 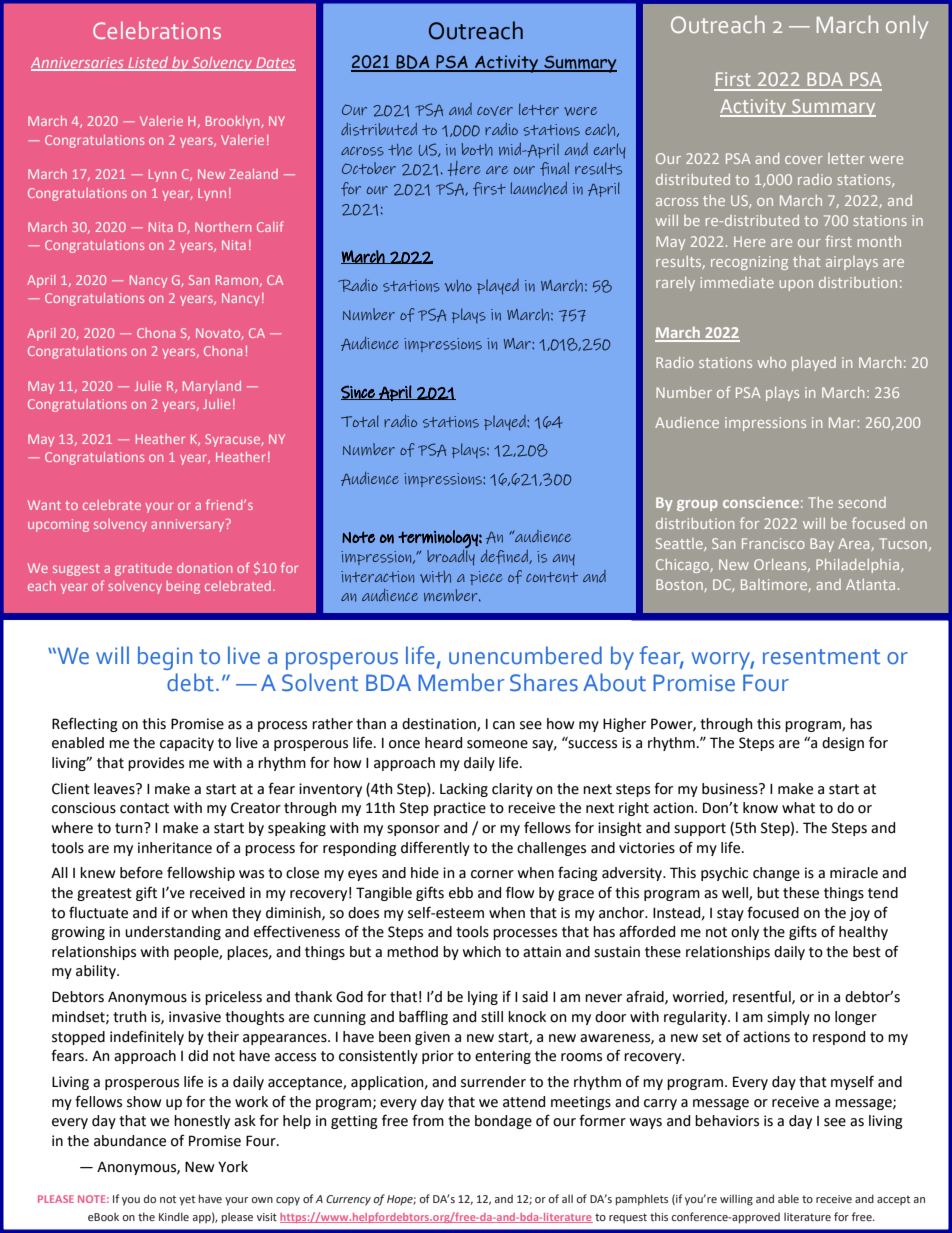 I want to click on know, so click(x=760, y=808).
